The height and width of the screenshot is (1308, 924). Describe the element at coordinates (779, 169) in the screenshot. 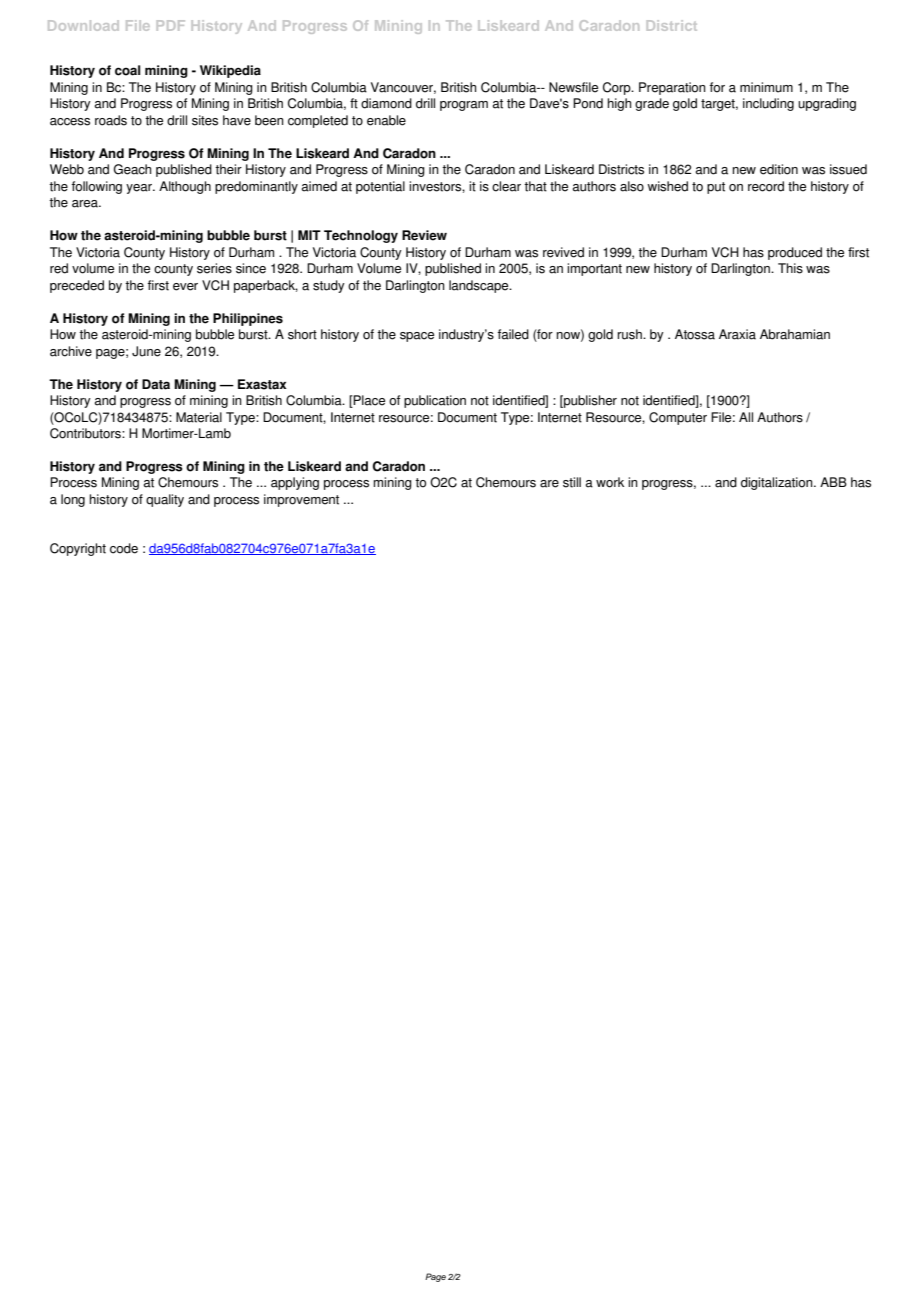

I see `edition` at that location.
